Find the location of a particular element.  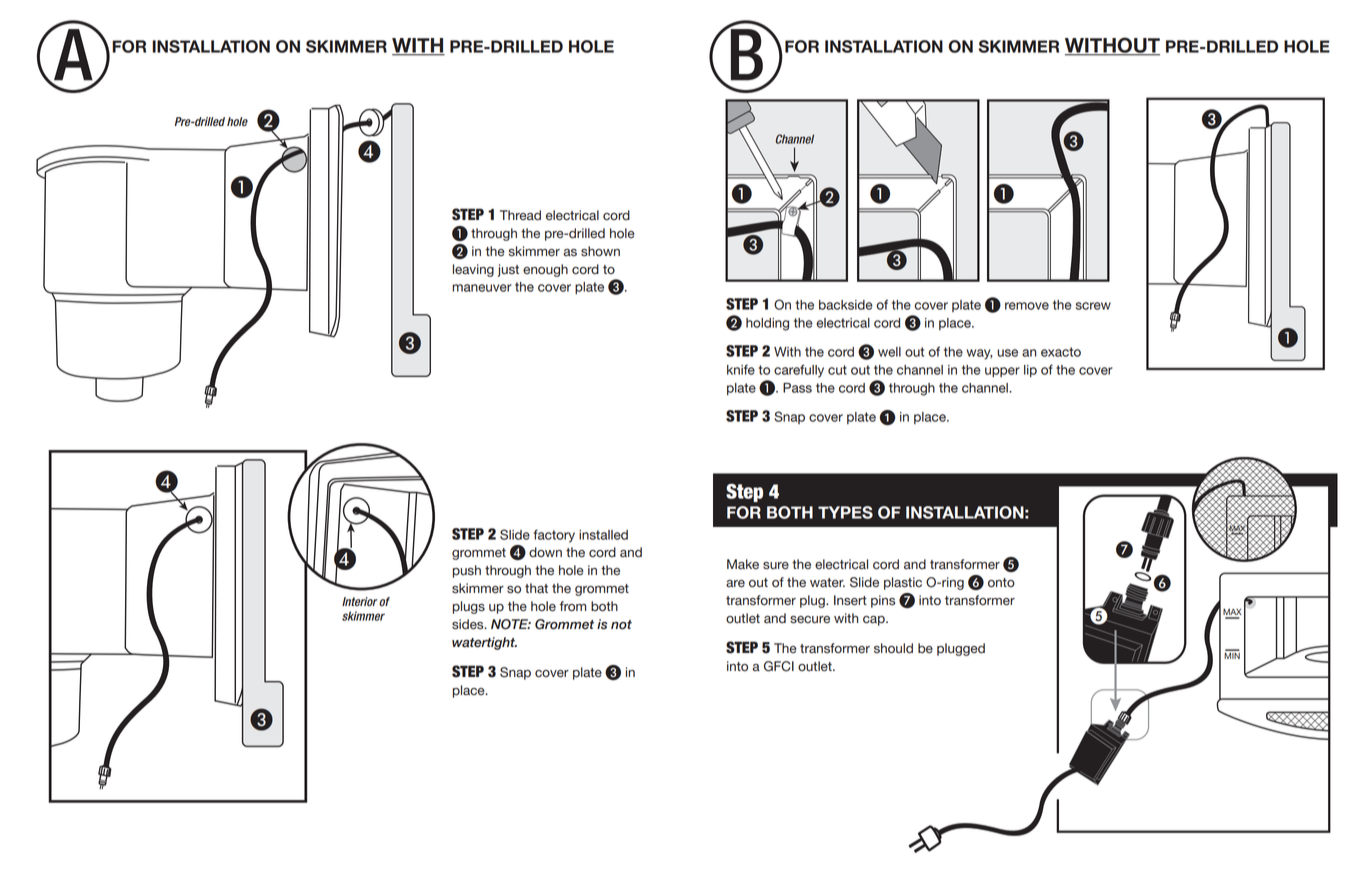

sides is located at coordinates (469, 624).
